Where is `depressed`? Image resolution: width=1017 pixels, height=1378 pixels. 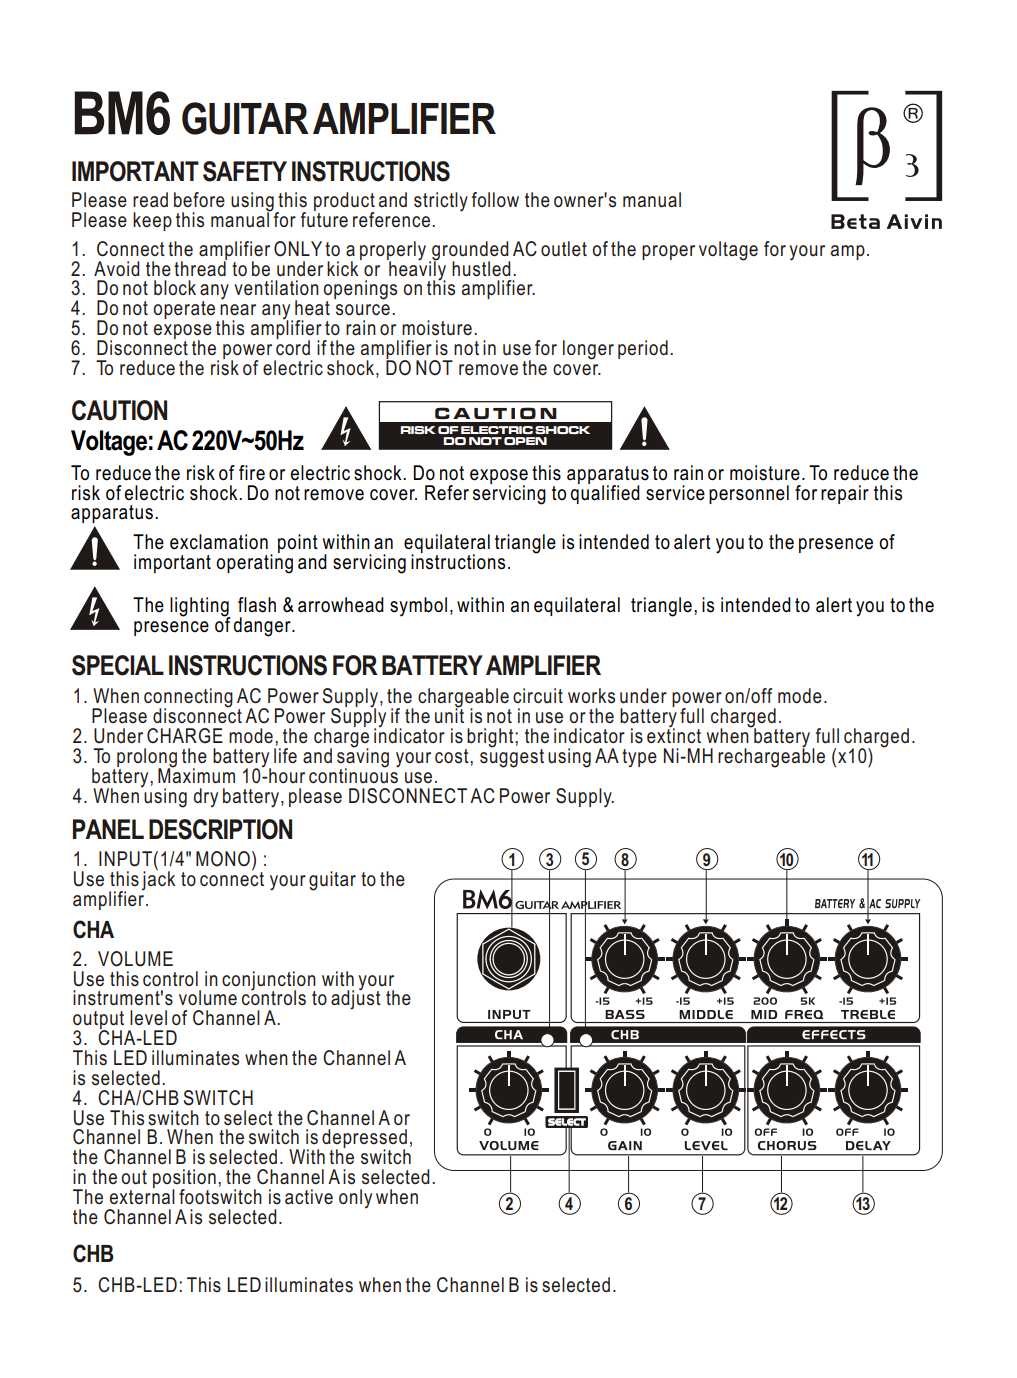
depressed is located at coordinates (364, 1140).
